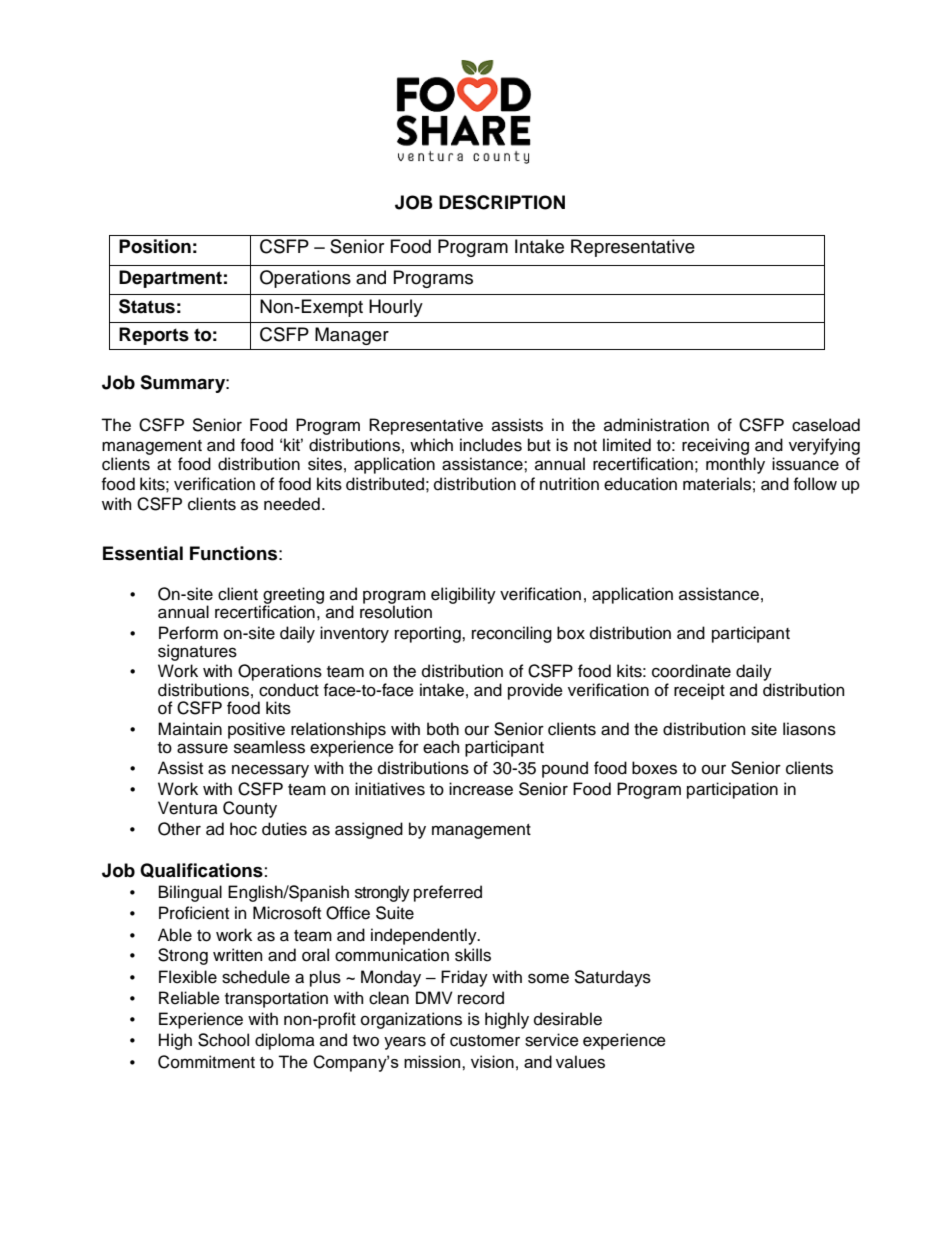 The height and width of the screenshot is (1233, 952). What do you see at coordinates (691, 671) in the screenshot?
I see `coordinate` at bounding box center [691, 671].
